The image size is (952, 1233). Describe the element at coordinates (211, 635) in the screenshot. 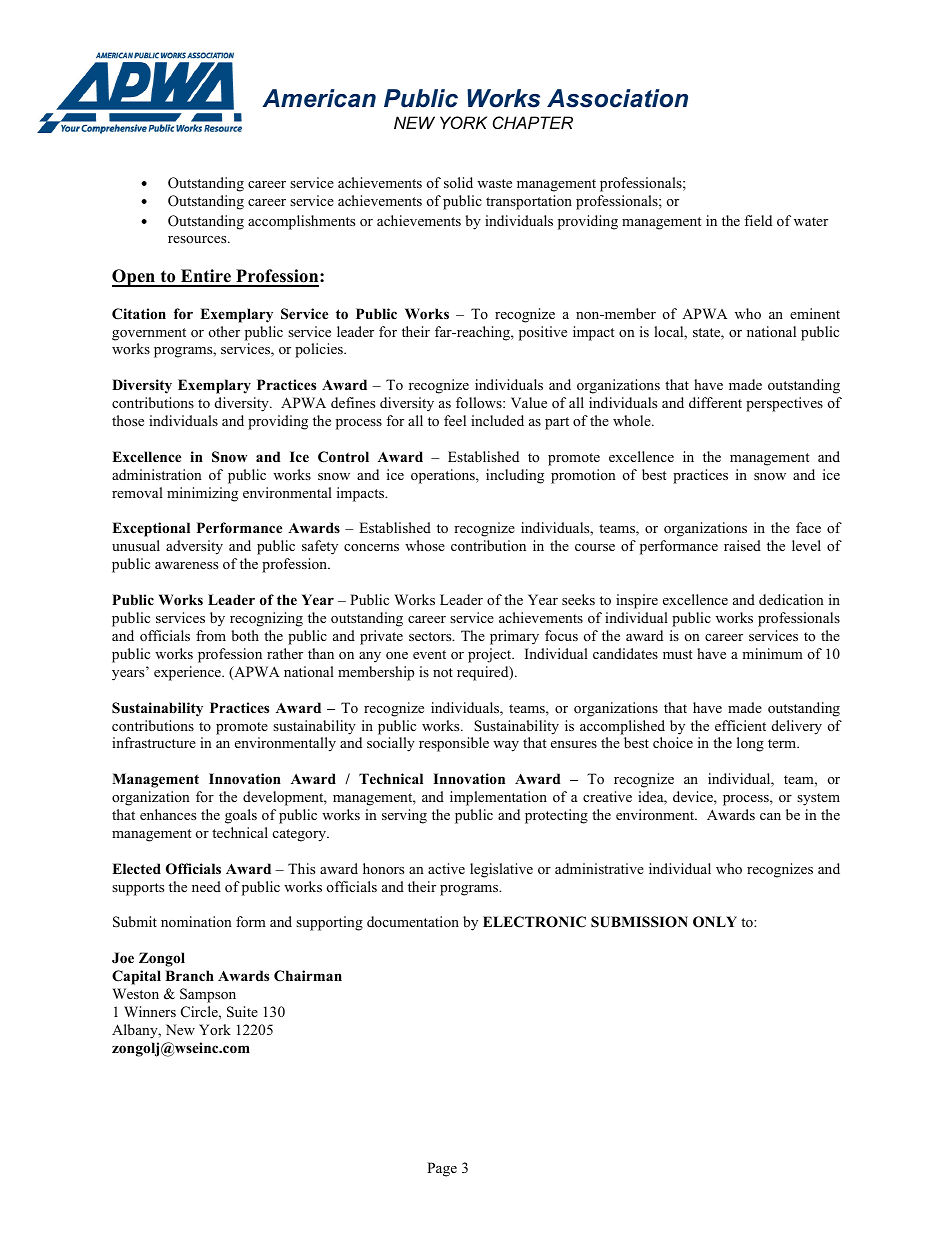

I see `from` at that location.
